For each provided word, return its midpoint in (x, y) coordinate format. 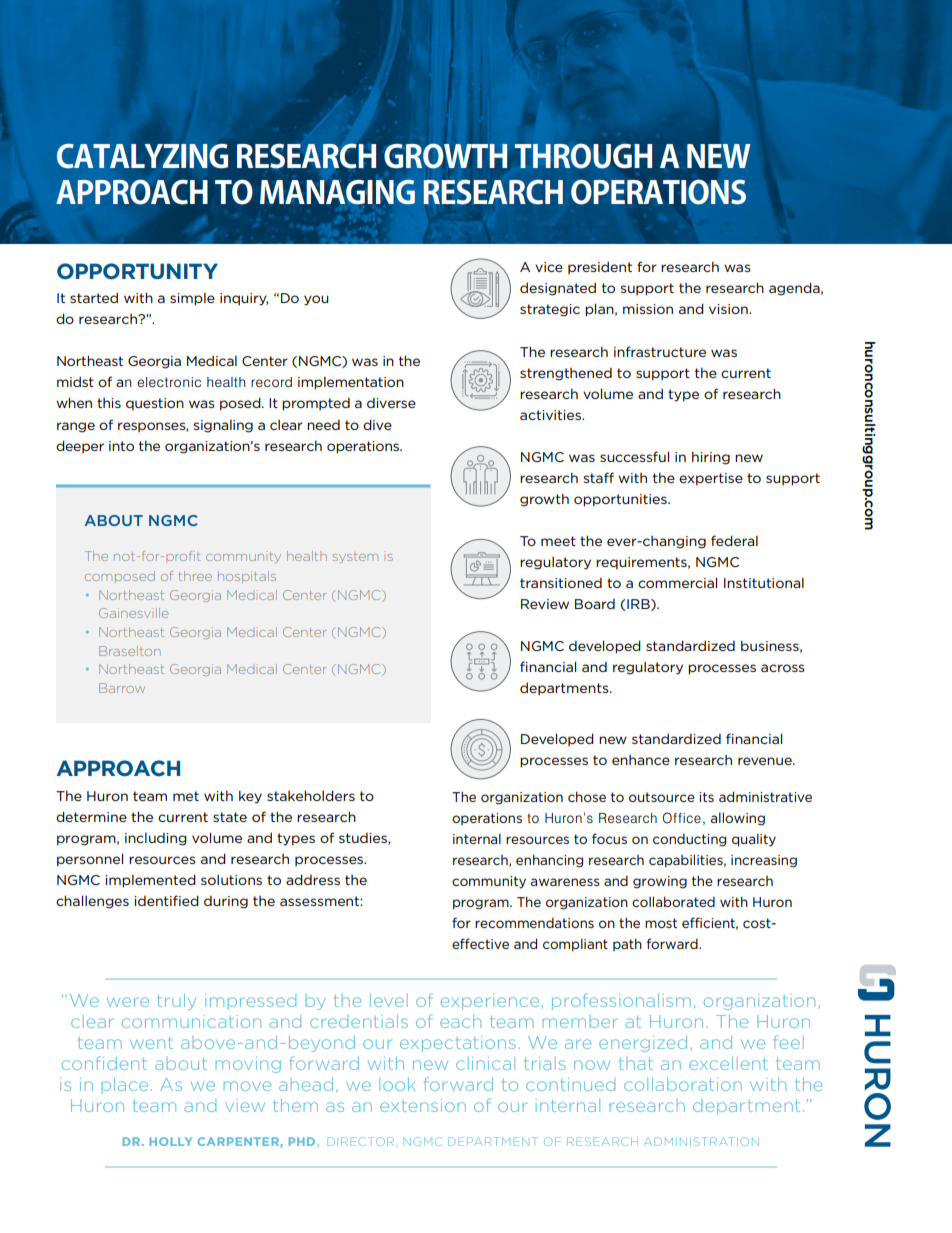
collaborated (673, 901)
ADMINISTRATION (702, 1141)
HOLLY (171, 1141)
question (155, 404)
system (355, 558)
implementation (351, 383)
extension (423, 1105)
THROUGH (583, 156)
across (783, 668)
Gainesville (133, 613)
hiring (711, 458)
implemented (150, 881)
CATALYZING (142, 156)
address (313, 879)
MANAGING (337, 192)
